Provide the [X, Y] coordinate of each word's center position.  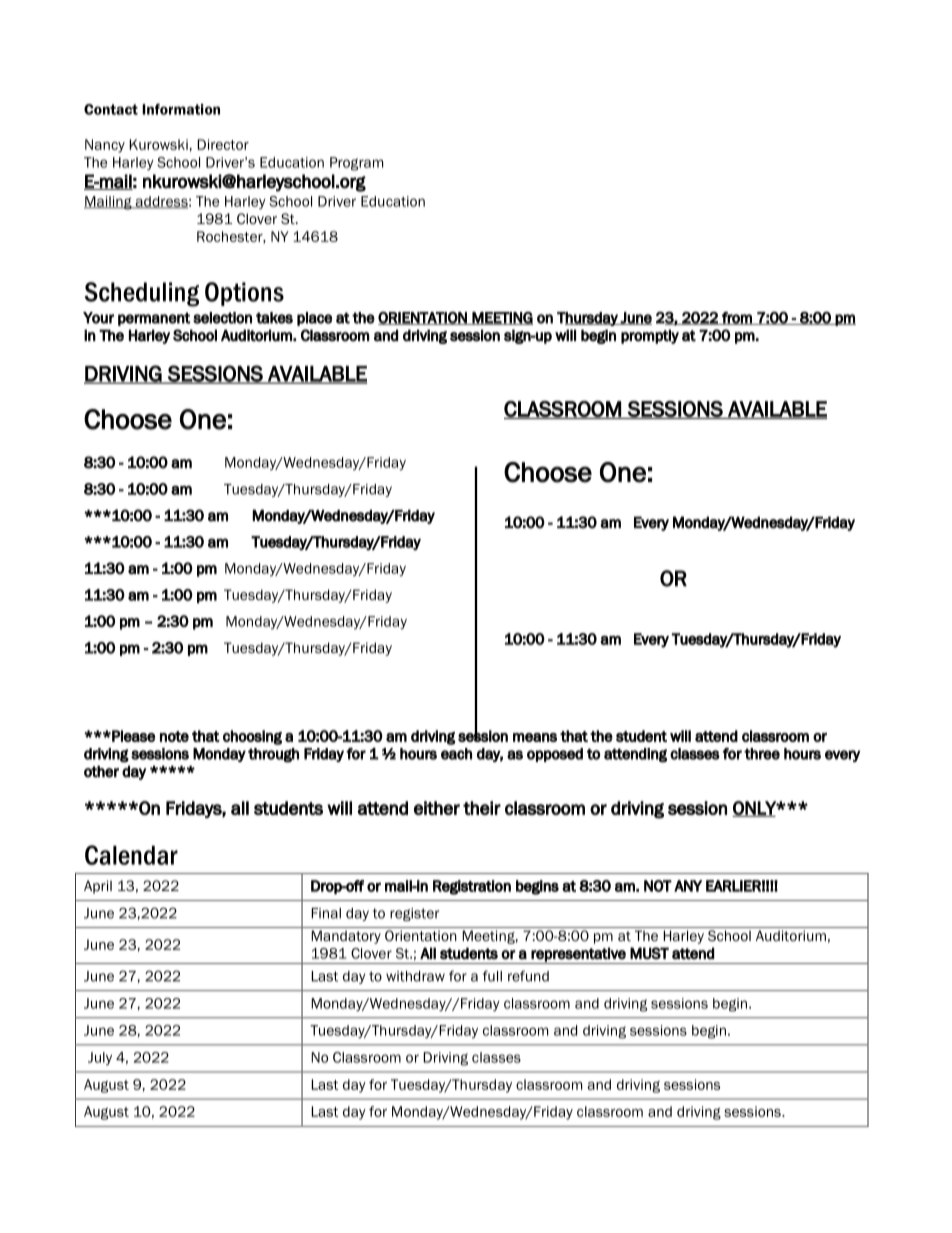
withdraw [415, 976]
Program [356, 164]
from [737, 318]
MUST [649, 953]
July [100, 1058]
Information [181, 109]
